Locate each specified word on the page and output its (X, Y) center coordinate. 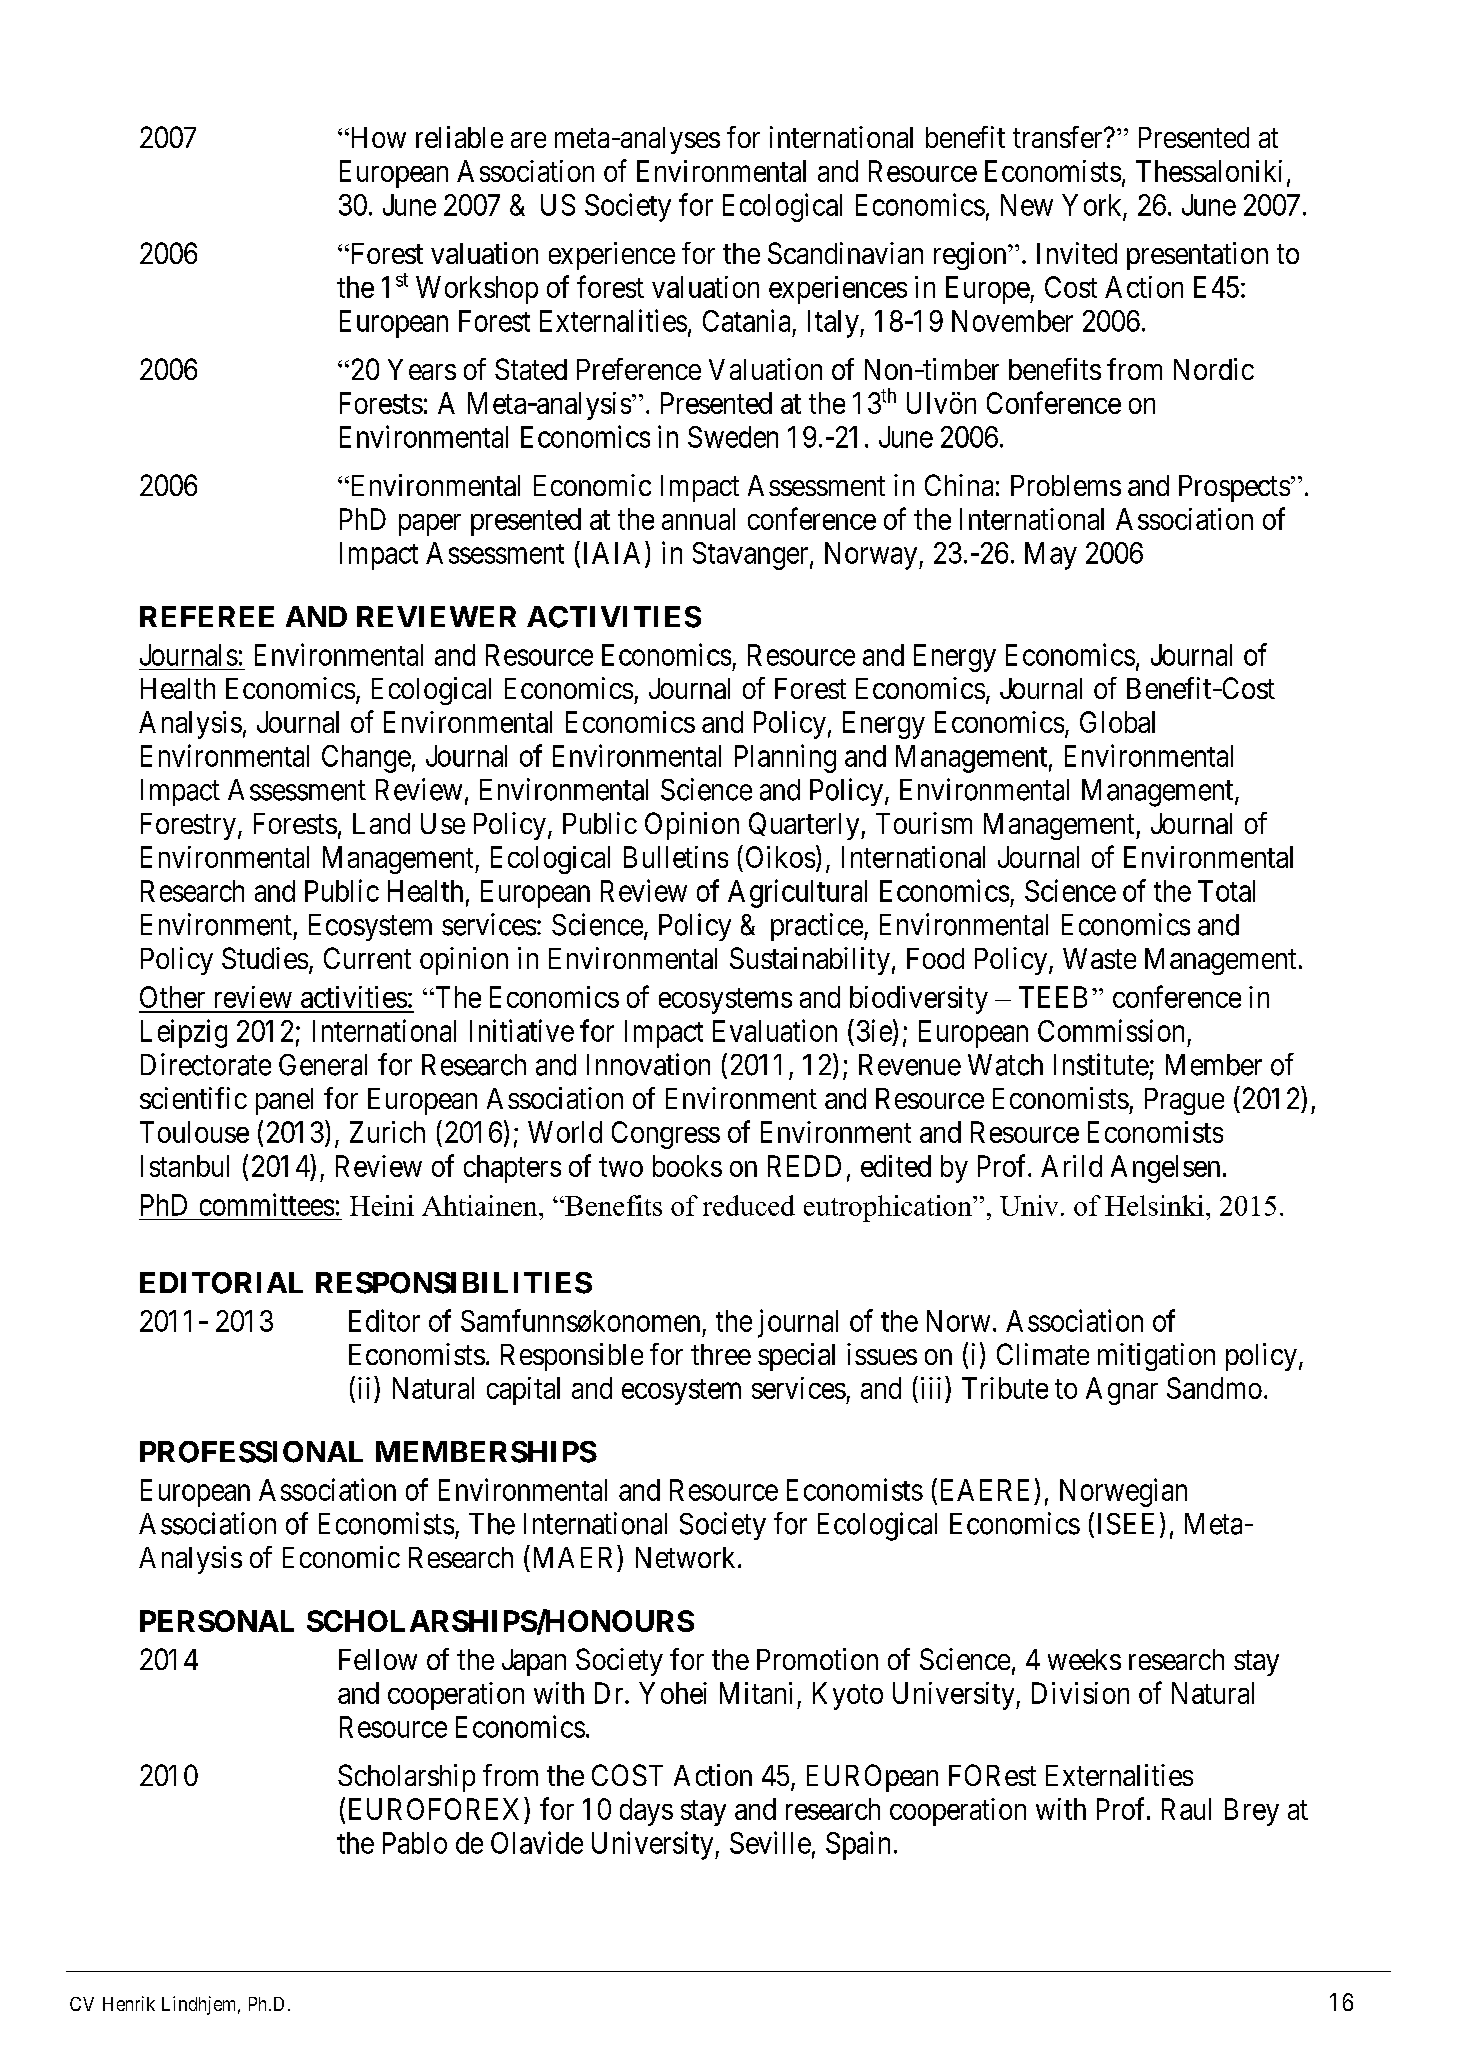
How (377, 137)
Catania (746, 320)
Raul (1186, 1809)
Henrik (129, 2003)
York (1091, 205)
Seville (770, 1842)
